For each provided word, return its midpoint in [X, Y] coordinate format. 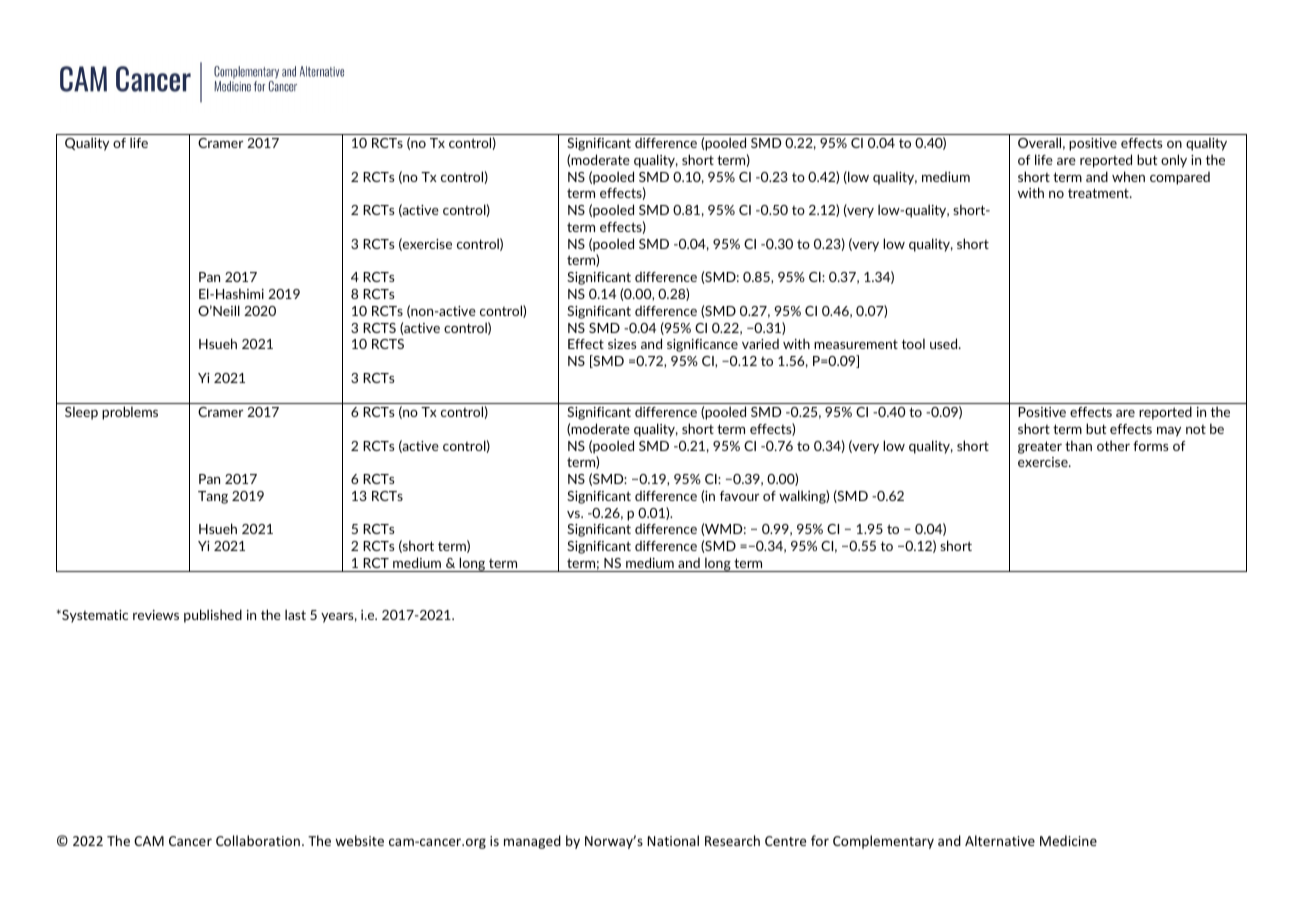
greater [1040, 447]
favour [739, 496]
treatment [1099, 193]
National [673, 840]
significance [702, 345]
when [1128, 176]
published [213, 616]
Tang [213, 497]
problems [130, 413]
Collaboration [258, 840]
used [945, 343]
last [295, 614]
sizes [622, 344]
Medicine [1068, 840]
